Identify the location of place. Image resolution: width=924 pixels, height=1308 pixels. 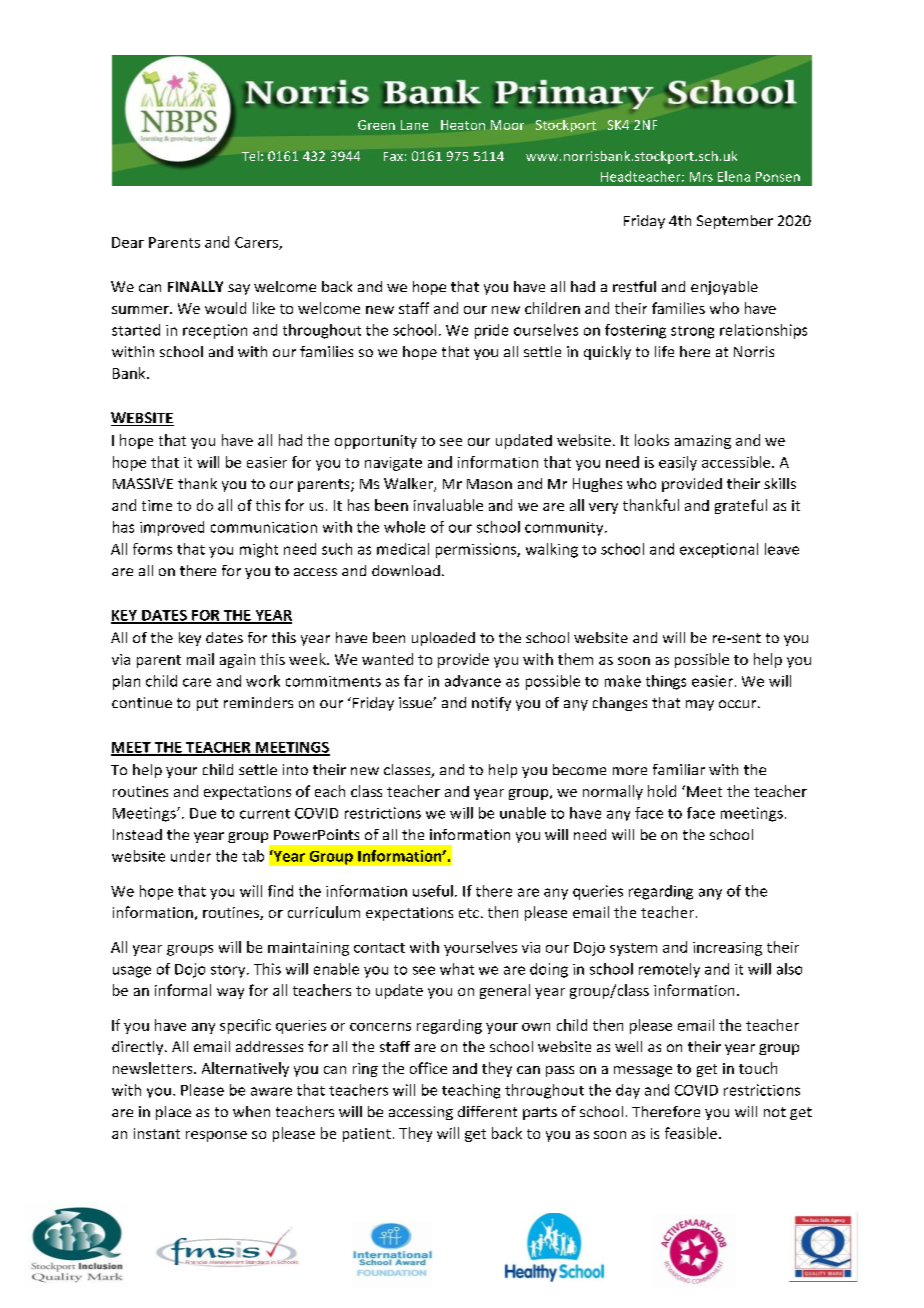
(173, 1113).
